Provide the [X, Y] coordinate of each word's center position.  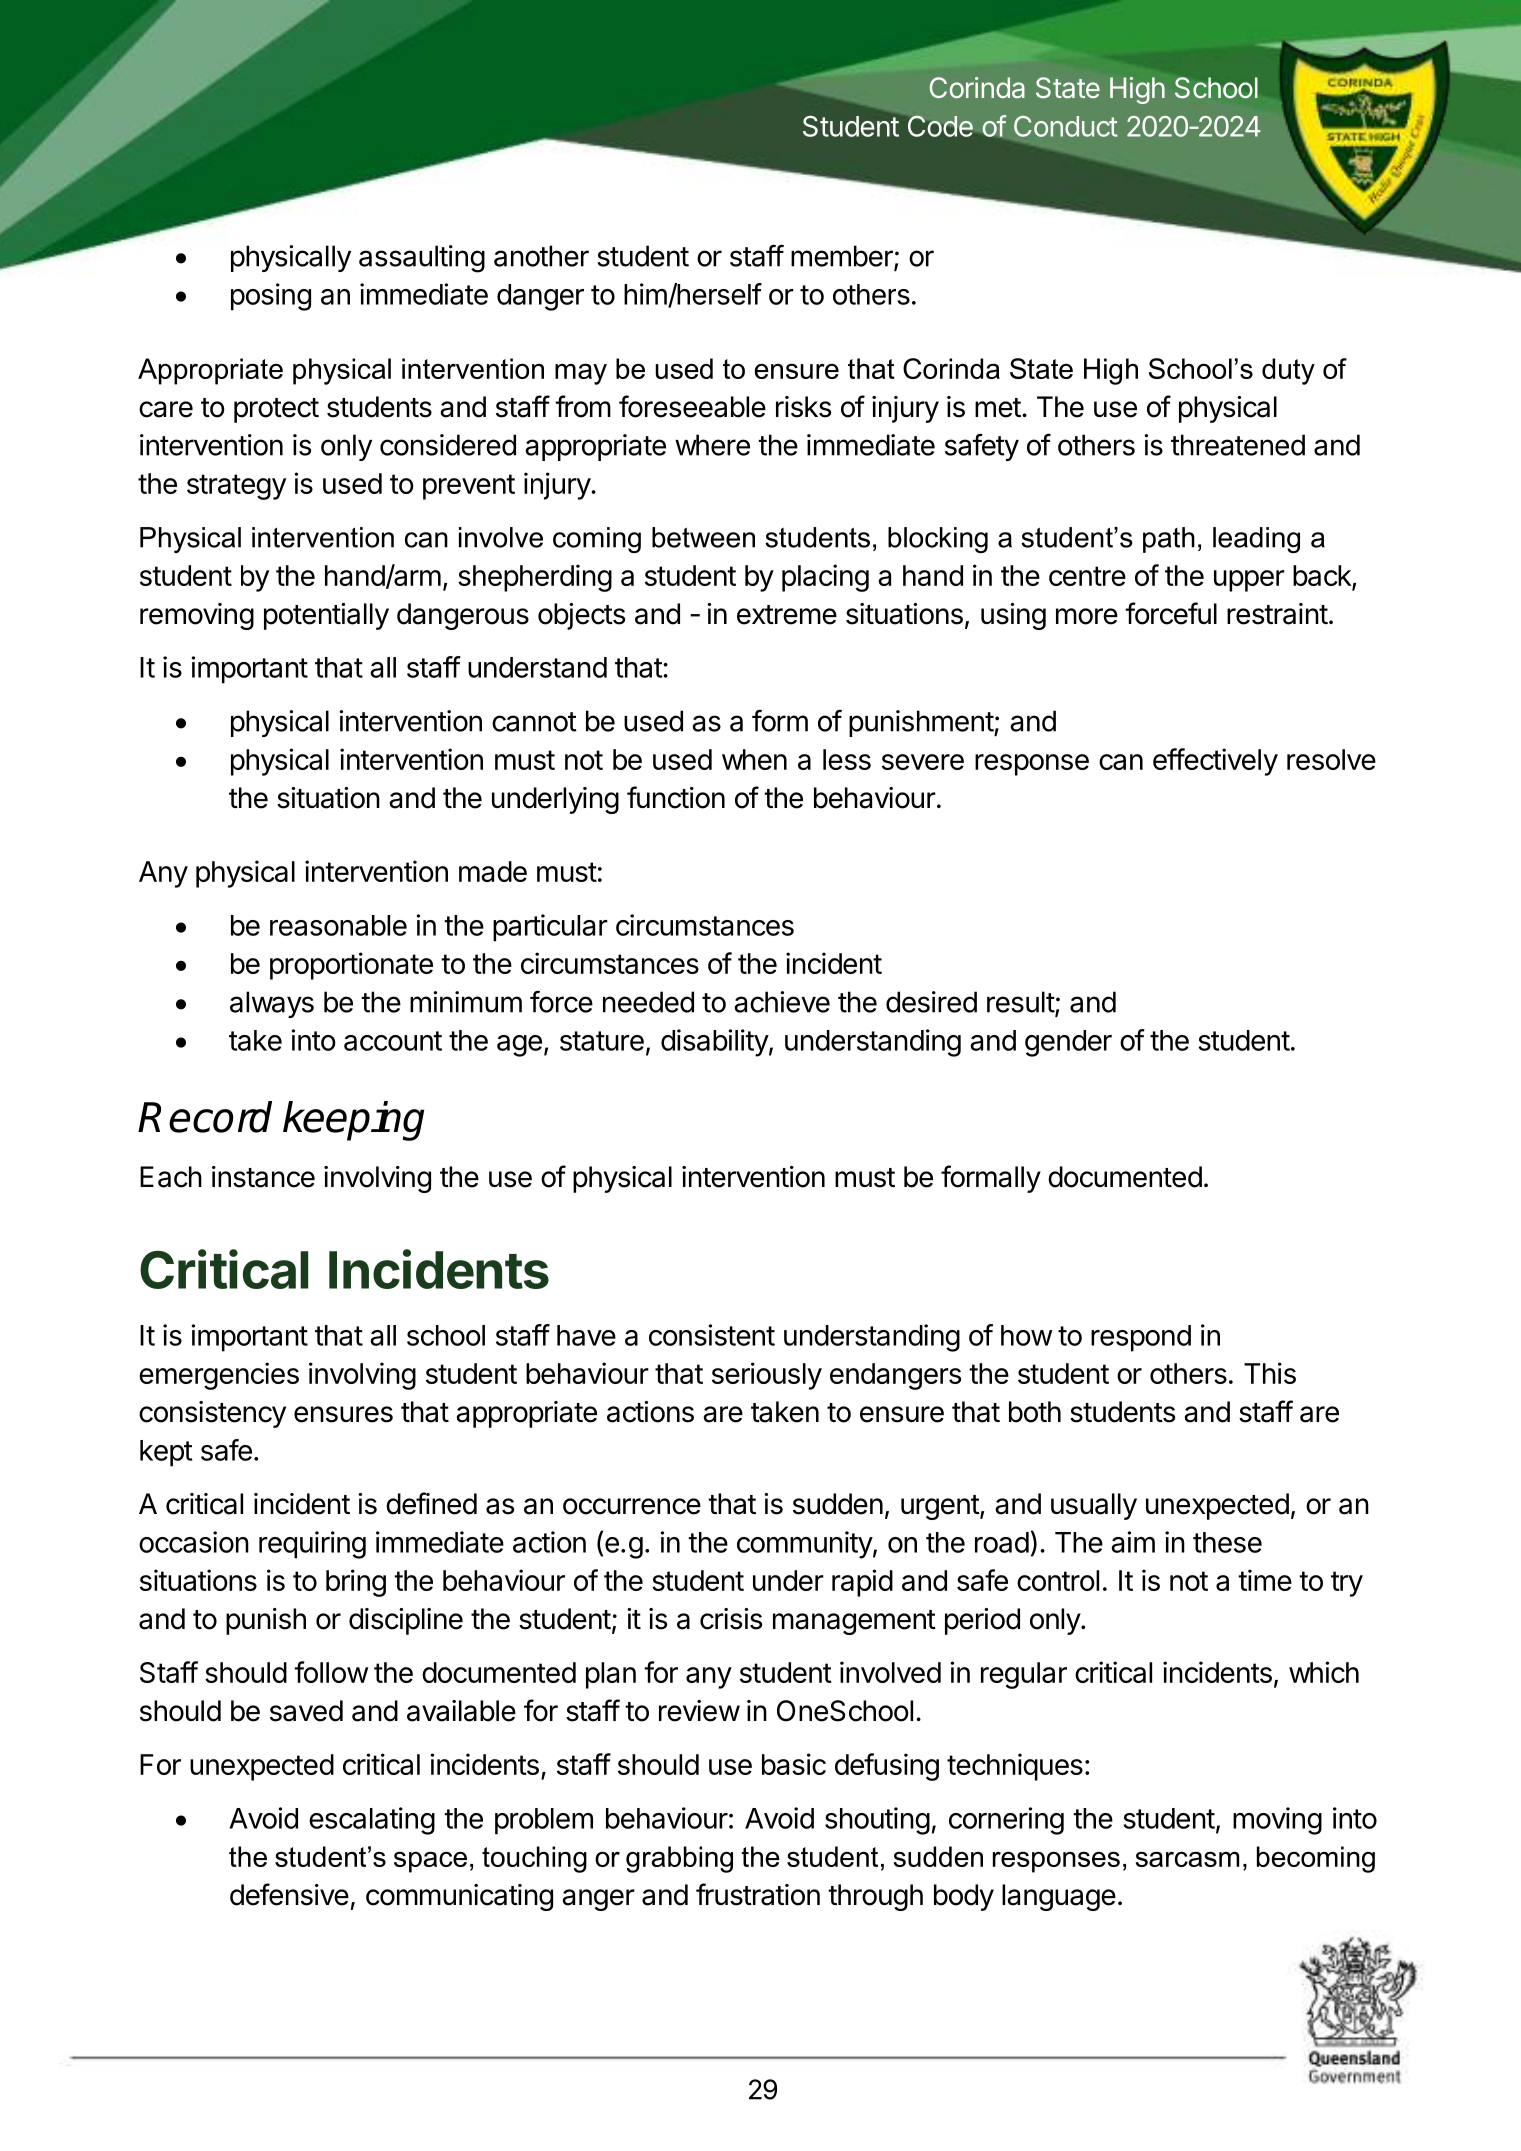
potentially [326, 616]
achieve [782, 1002]
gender [1068, 1043]
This [1270, 1373]
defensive [289, 1894]
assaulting [422, 259]
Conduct [1066, 126]
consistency [212, 1414]
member [843, 257]
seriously [767, 1376]
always [272, 1004]
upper [1249, 581]
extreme [787, 615]
